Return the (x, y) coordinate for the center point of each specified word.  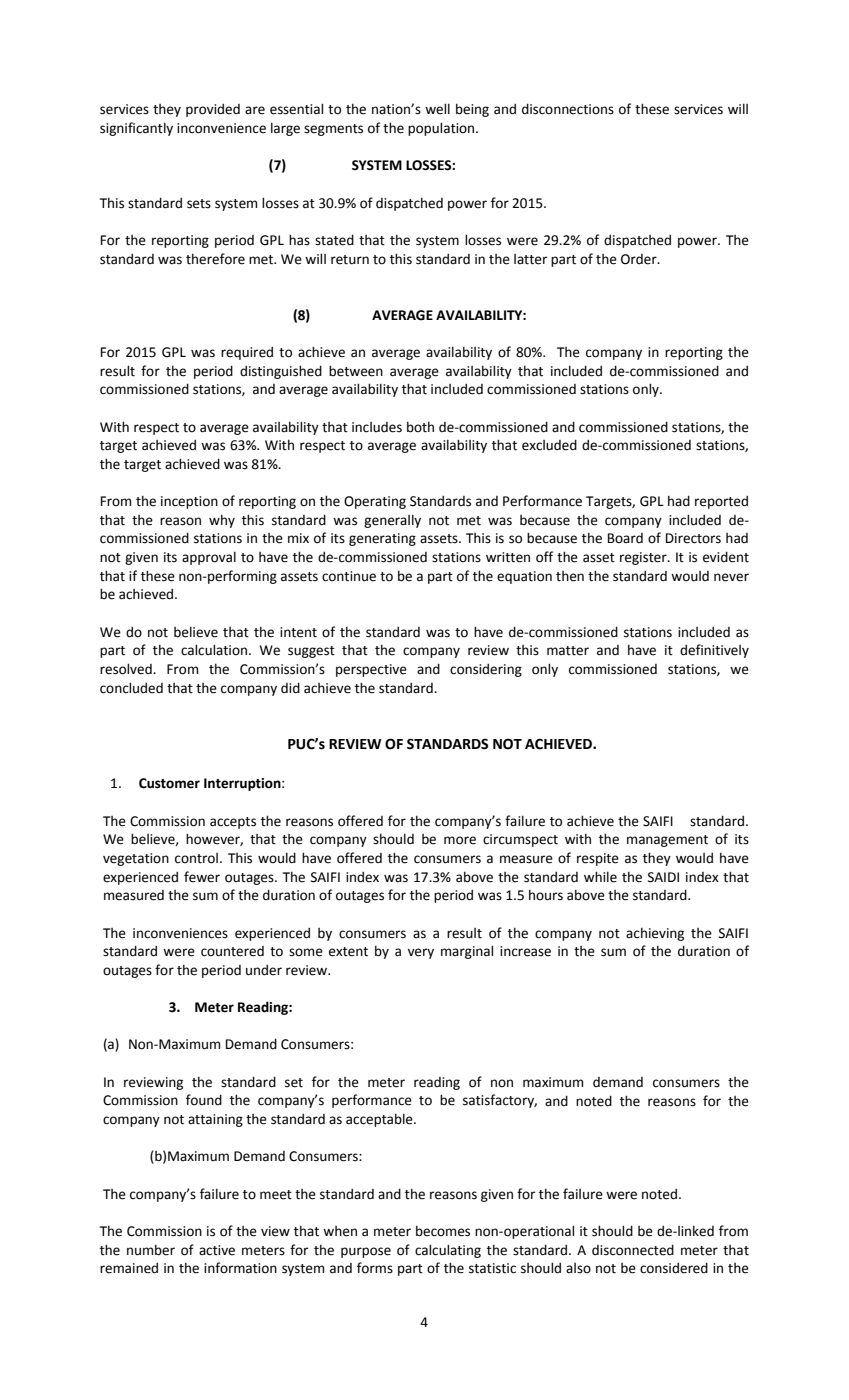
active (217, 1250)
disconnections (568, 109)
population (442, 129)
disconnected (633, 1250)
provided (213, 110)
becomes (443, 1231)
